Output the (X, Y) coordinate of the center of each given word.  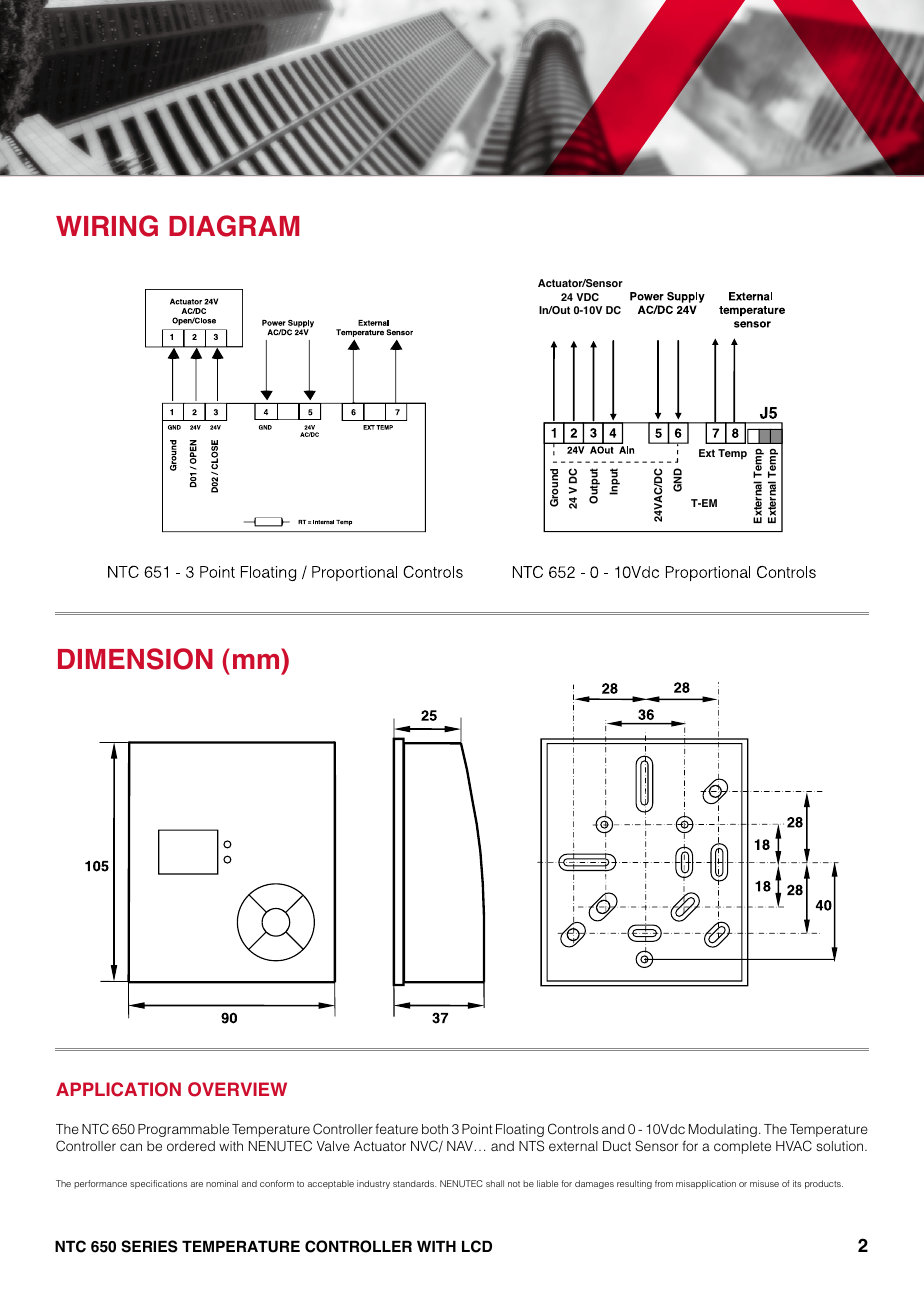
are (196, 1184)
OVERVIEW (237, 1089)
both (435, 1129)
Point (477, 1129)
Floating (520, 1130)
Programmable (183, 1130)
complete (742, 1147)
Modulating (723, 1130)
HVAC (794, 1146)
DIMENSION (135, 659)
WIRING (107, 226)
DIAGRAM (234, 226)
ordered (191, 1146)
